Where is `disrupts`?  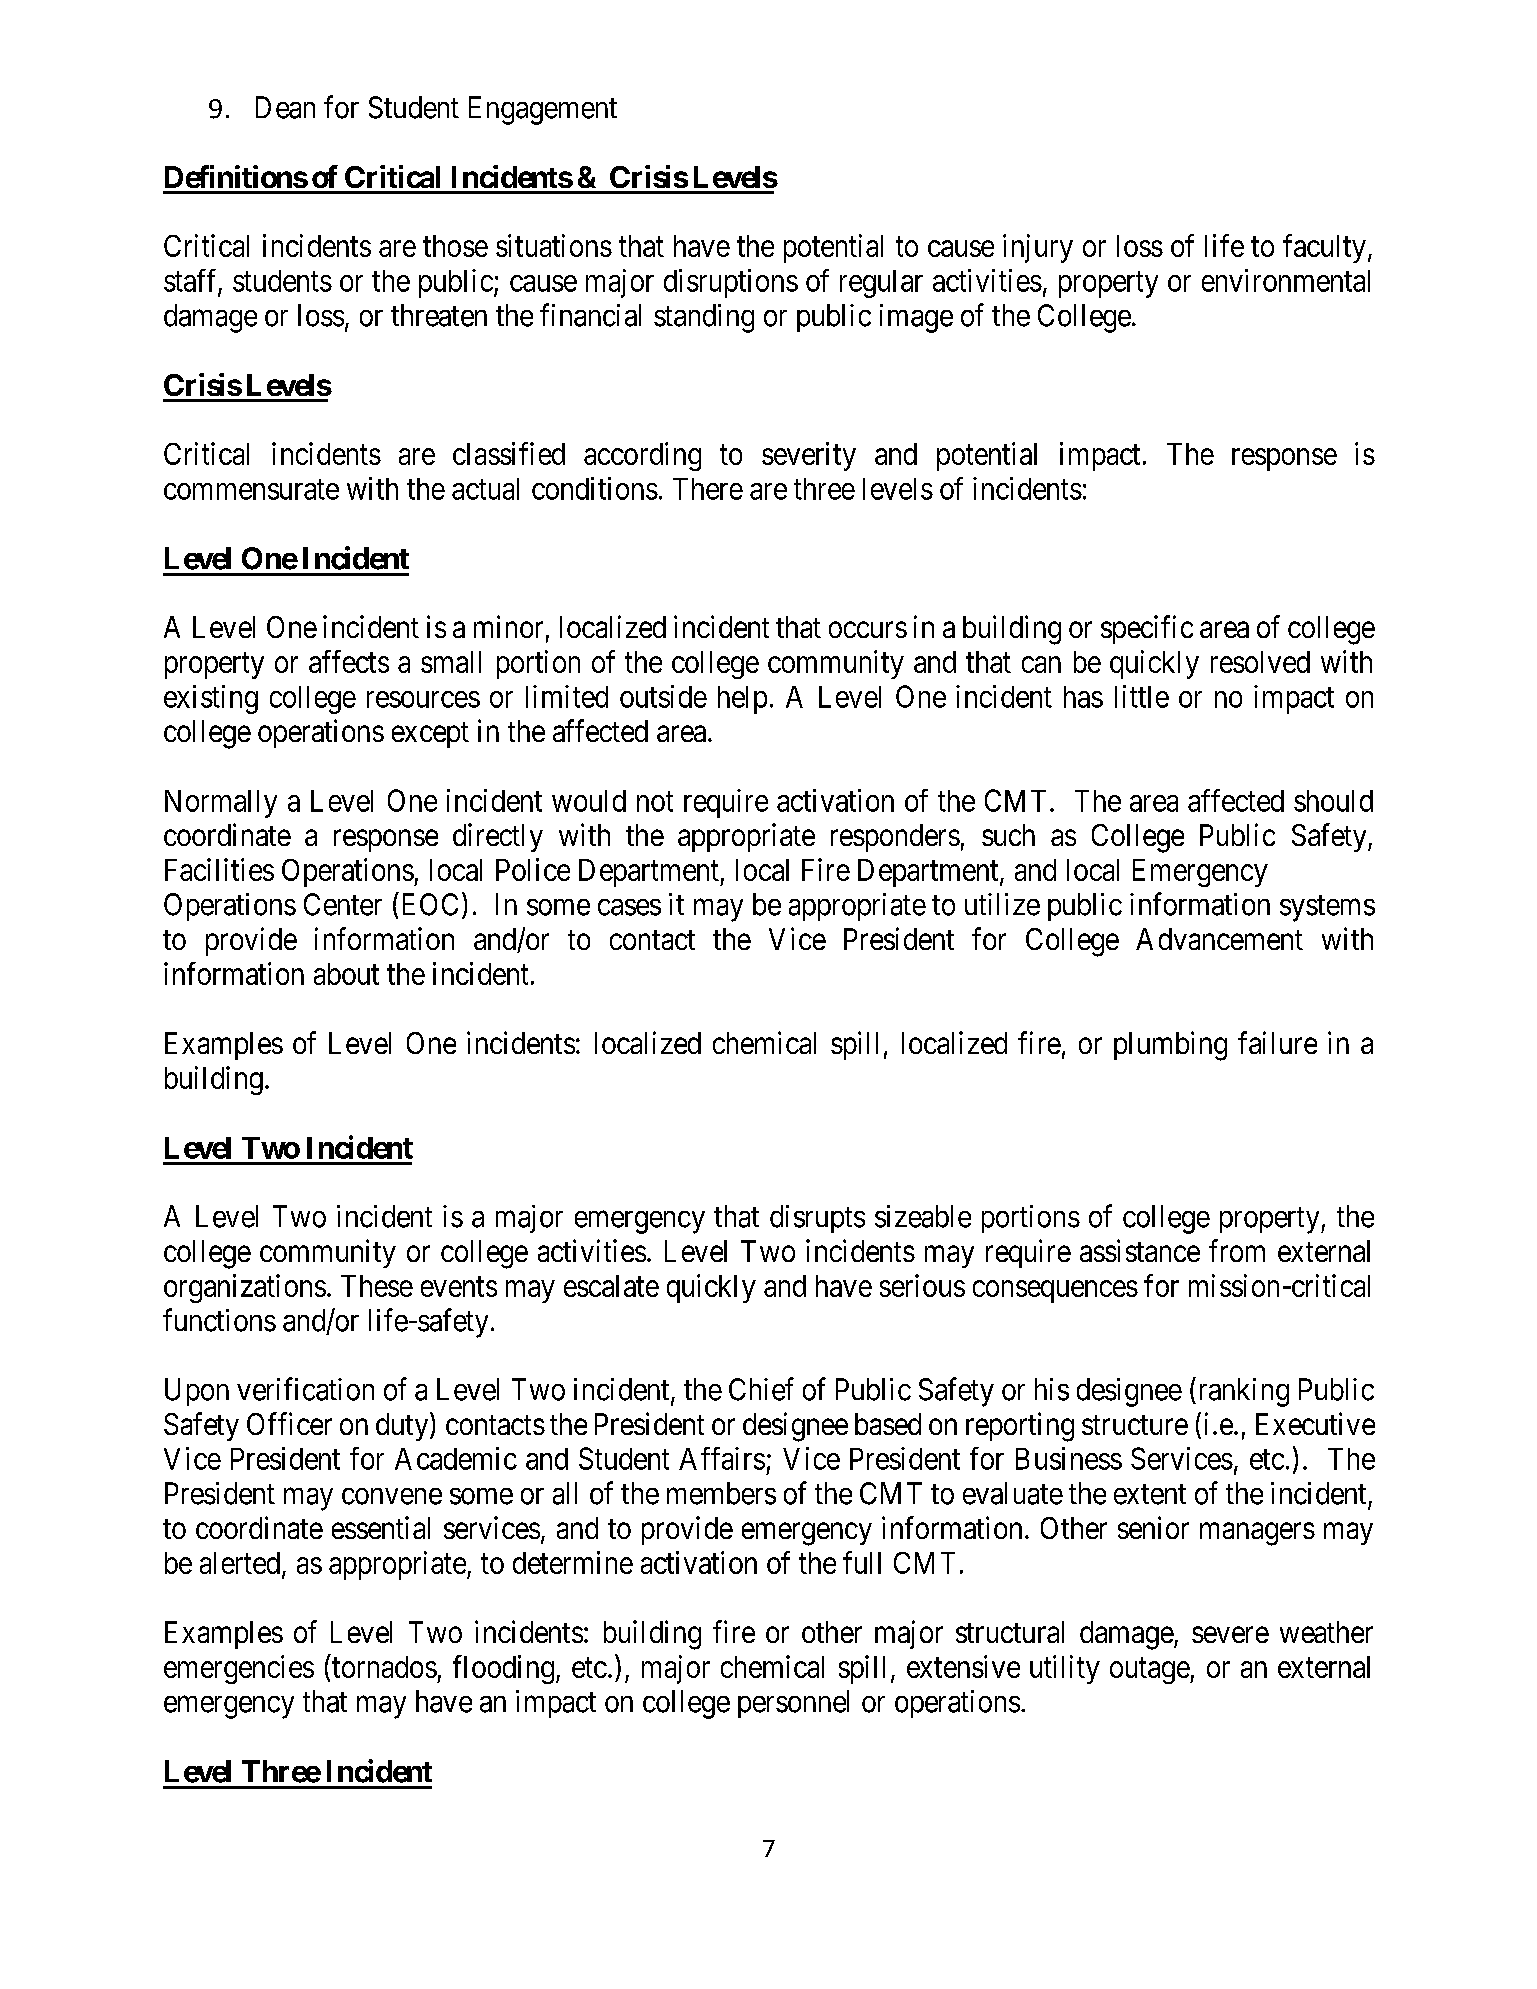
disrupts is located at coordinates (817, 1219).
